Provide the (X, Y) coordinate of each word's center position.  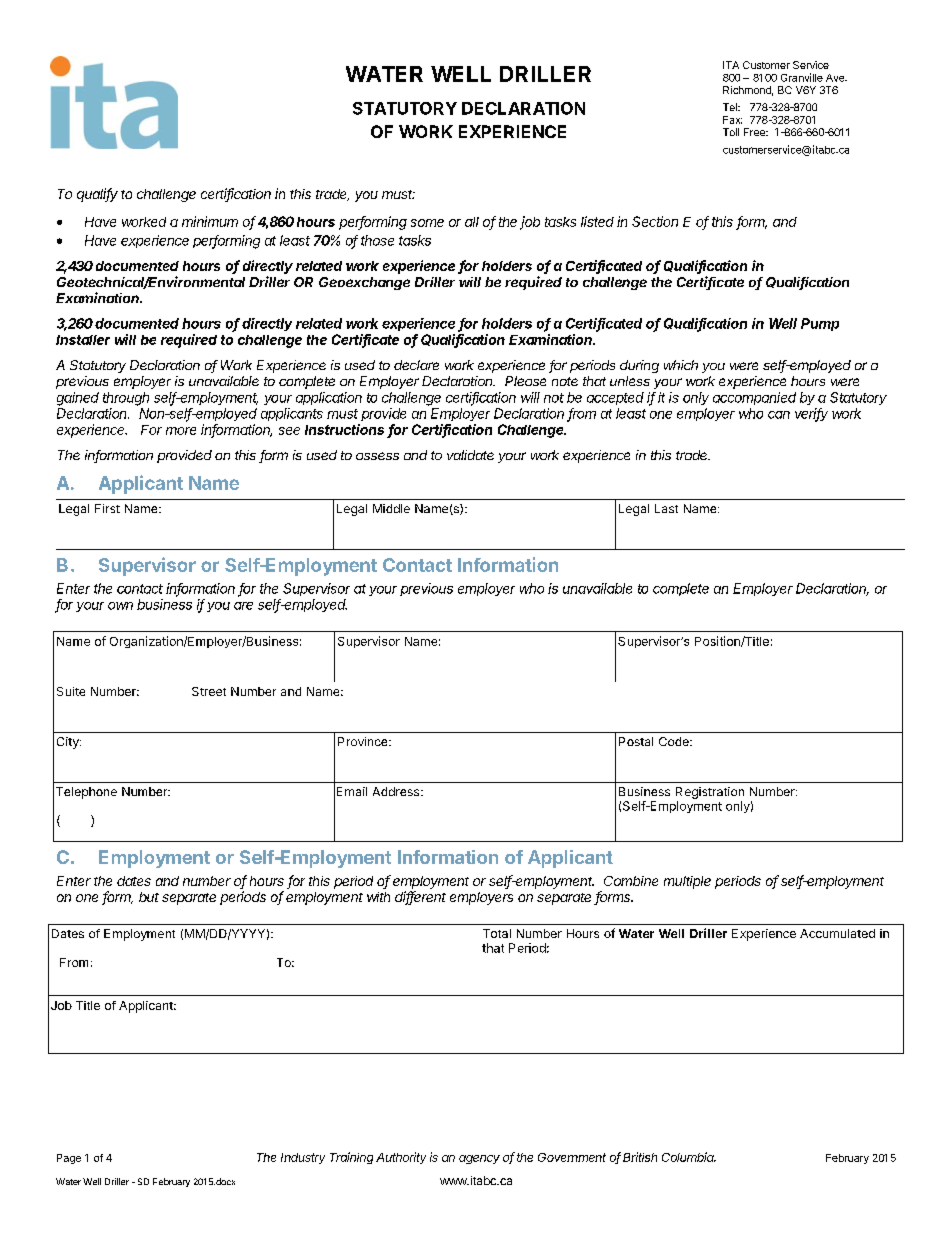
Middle (391, 508)
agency (479, 1159)
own (120, 606)
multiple (687, 882)
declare (416, 365)
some (427, 223)
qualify (97, 195)
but (149, 897)
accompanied (754, 398)
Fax (732, 120)
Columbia (689, 1157)
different (420, 898)
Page (69, 1159)
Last (666, 508)
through (126, 399)
